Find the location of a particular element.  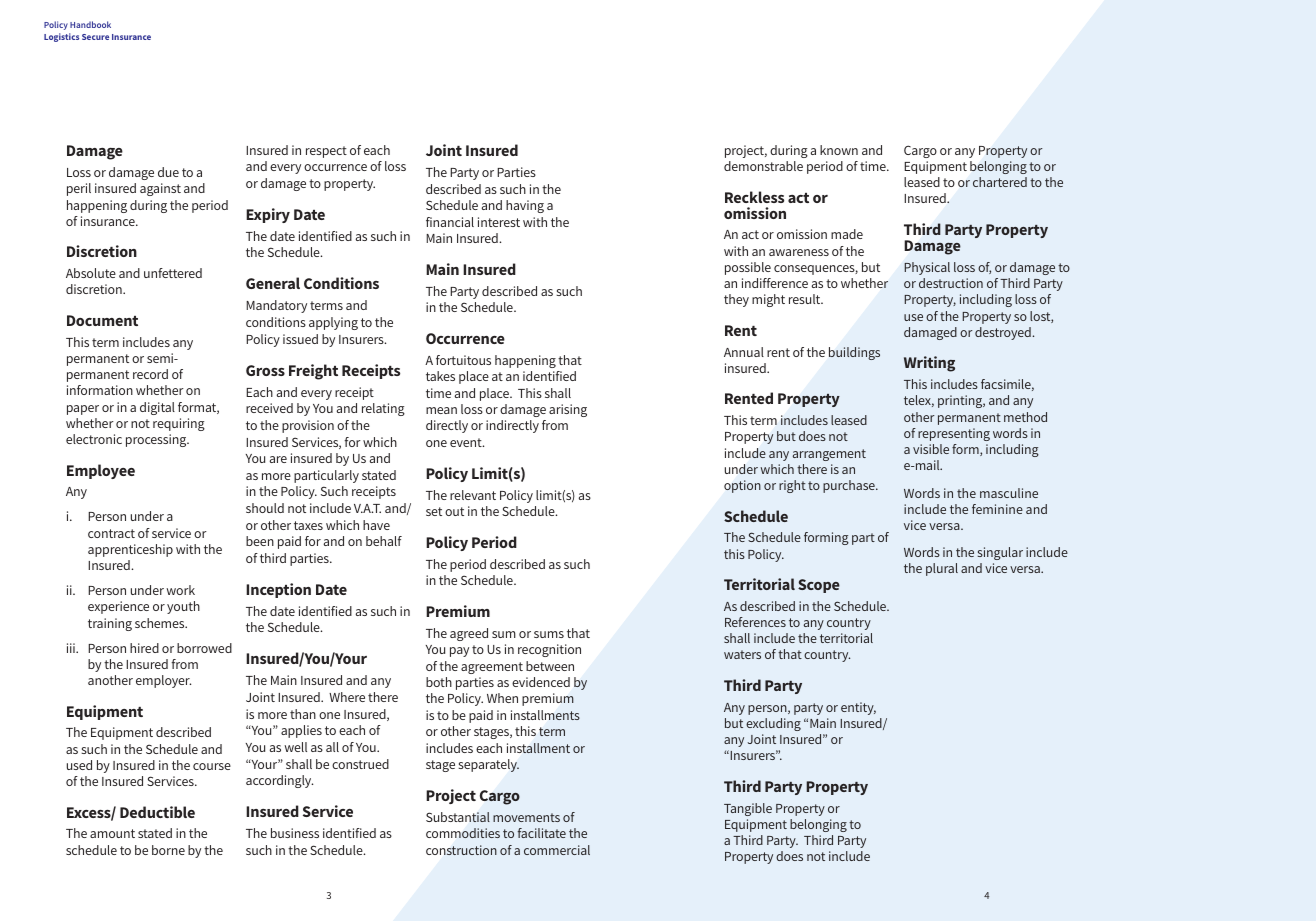

facilitate is located at coordinates (542, 833).
